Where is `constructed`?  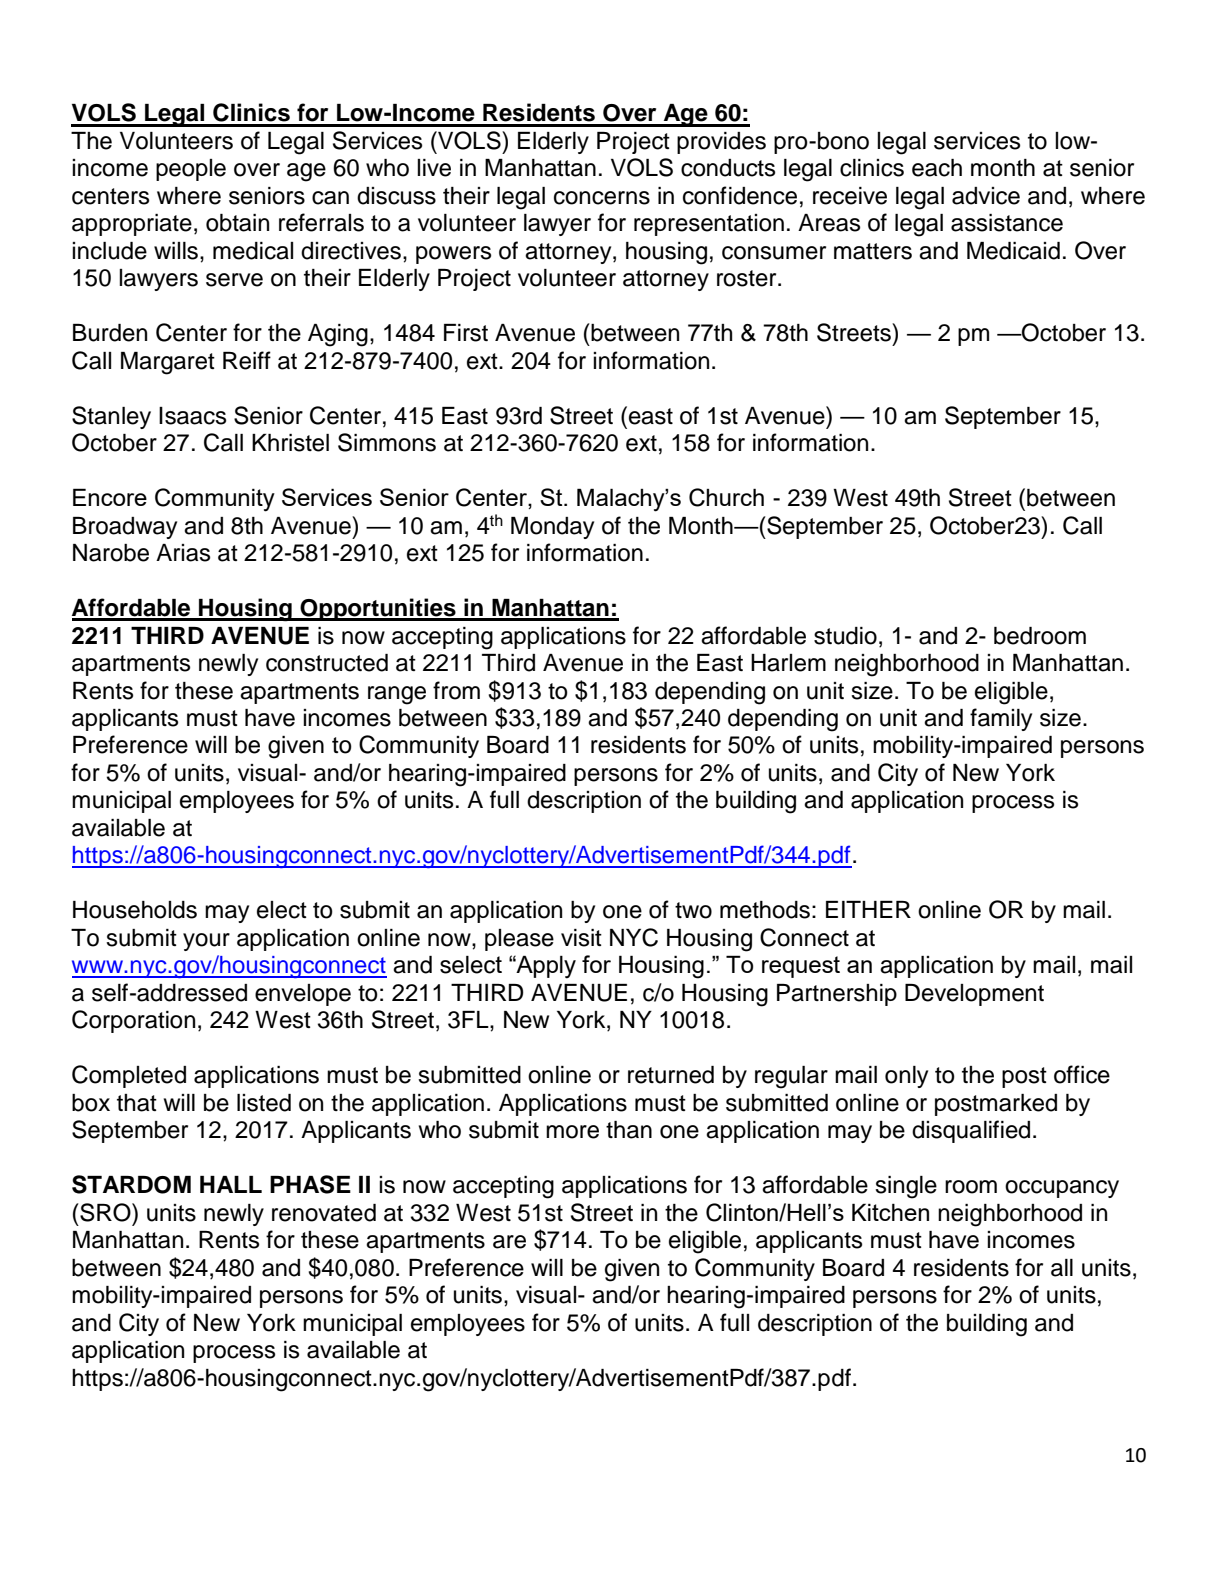 constructed is located at coordinates (327, 663).
